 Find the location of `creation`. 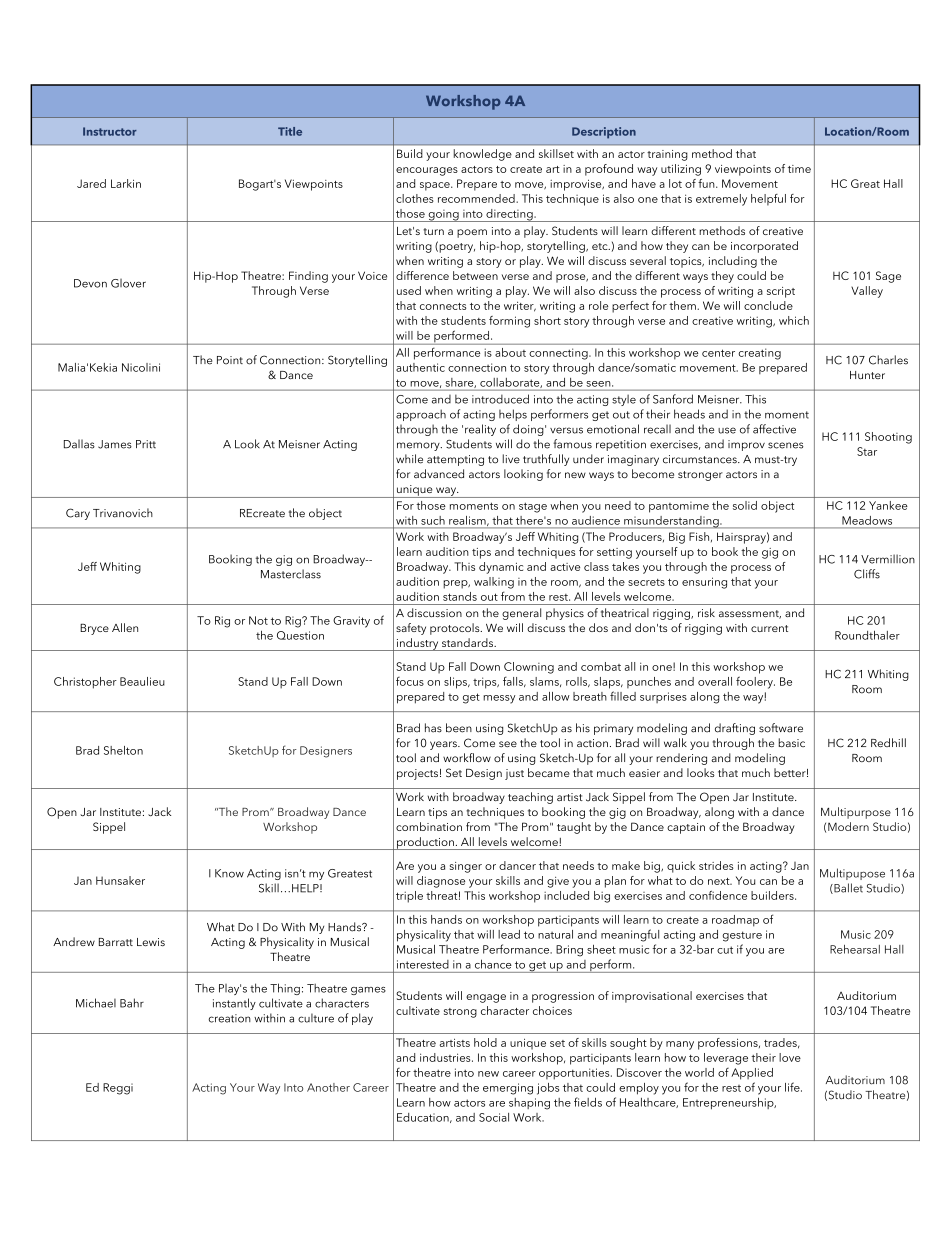

creation is located at coordinates (229, 1018).
